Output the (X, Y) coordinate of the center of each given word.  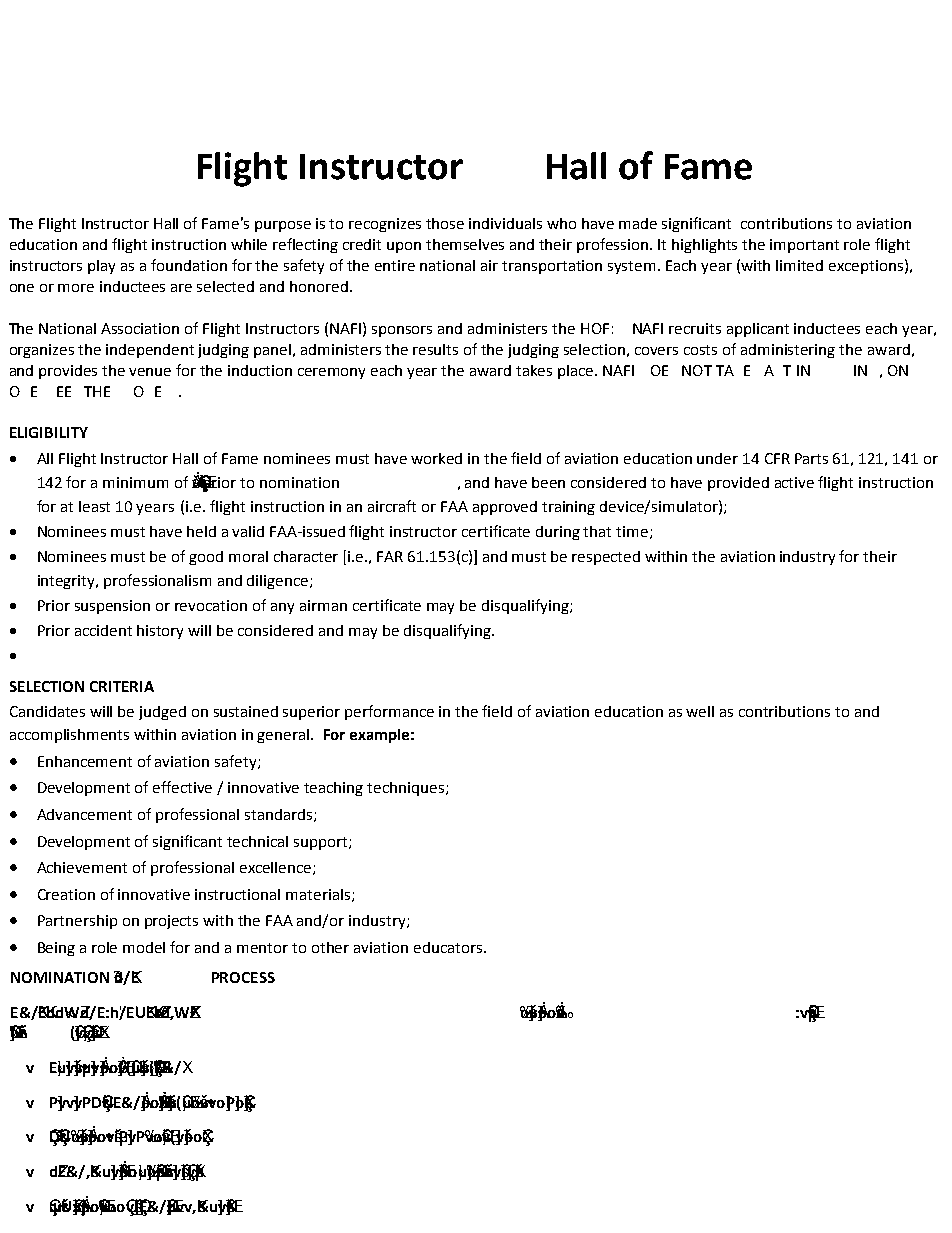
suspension (112, 607)
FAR (390, 556)
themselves (465, 244)
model (144, 947)
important (804, 246)
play (101, 267)
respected (606, 558)
